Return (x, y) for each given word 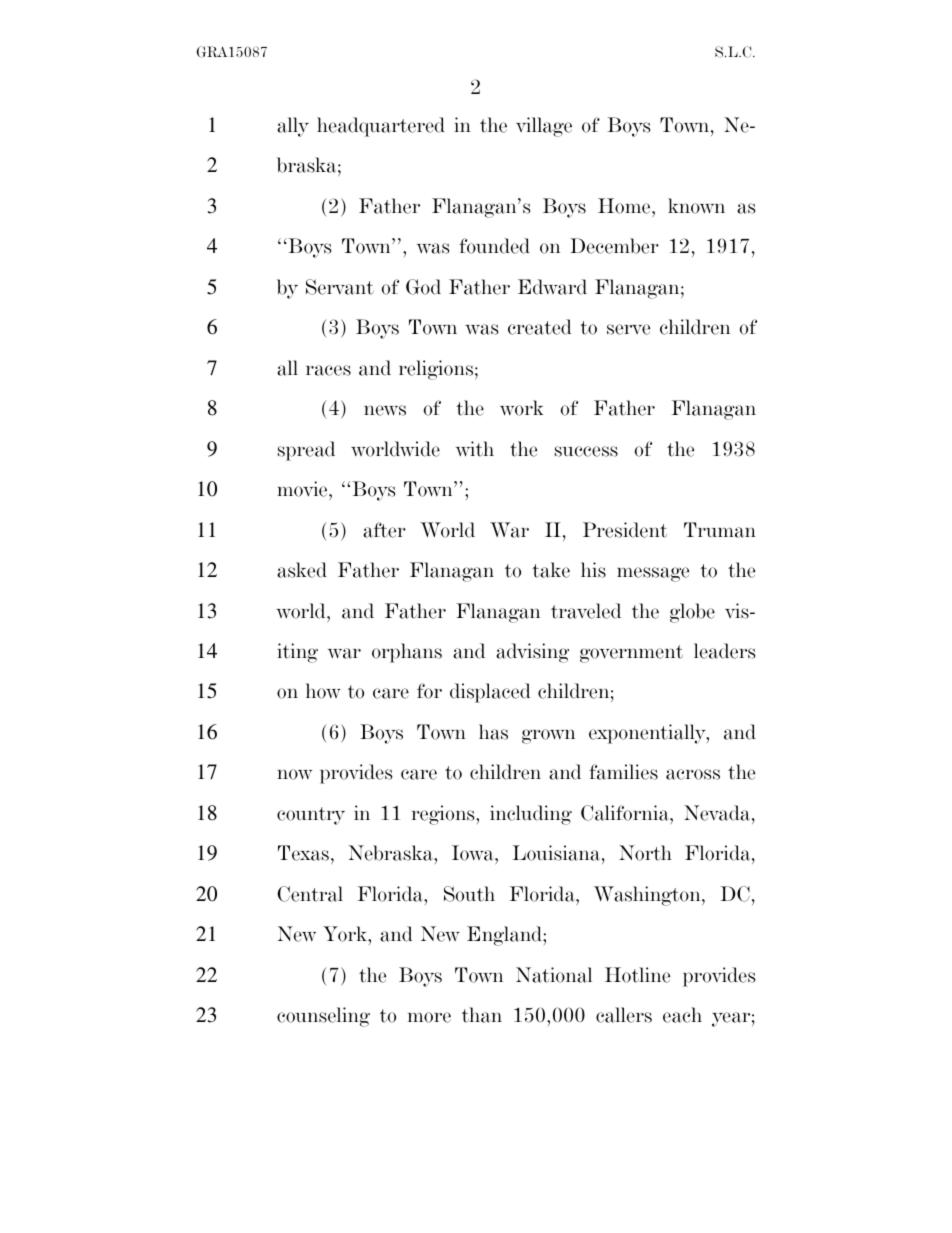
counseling (323, 1017)
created (540, 327)
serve (628, 329)
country (311, 816)
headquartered (381, 127)
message (653, 574)
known (696, 206)
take (551, 570)
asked (302, 570)
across (693, 774)
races (328, 370)
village (544, 127)
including (531, 815)
